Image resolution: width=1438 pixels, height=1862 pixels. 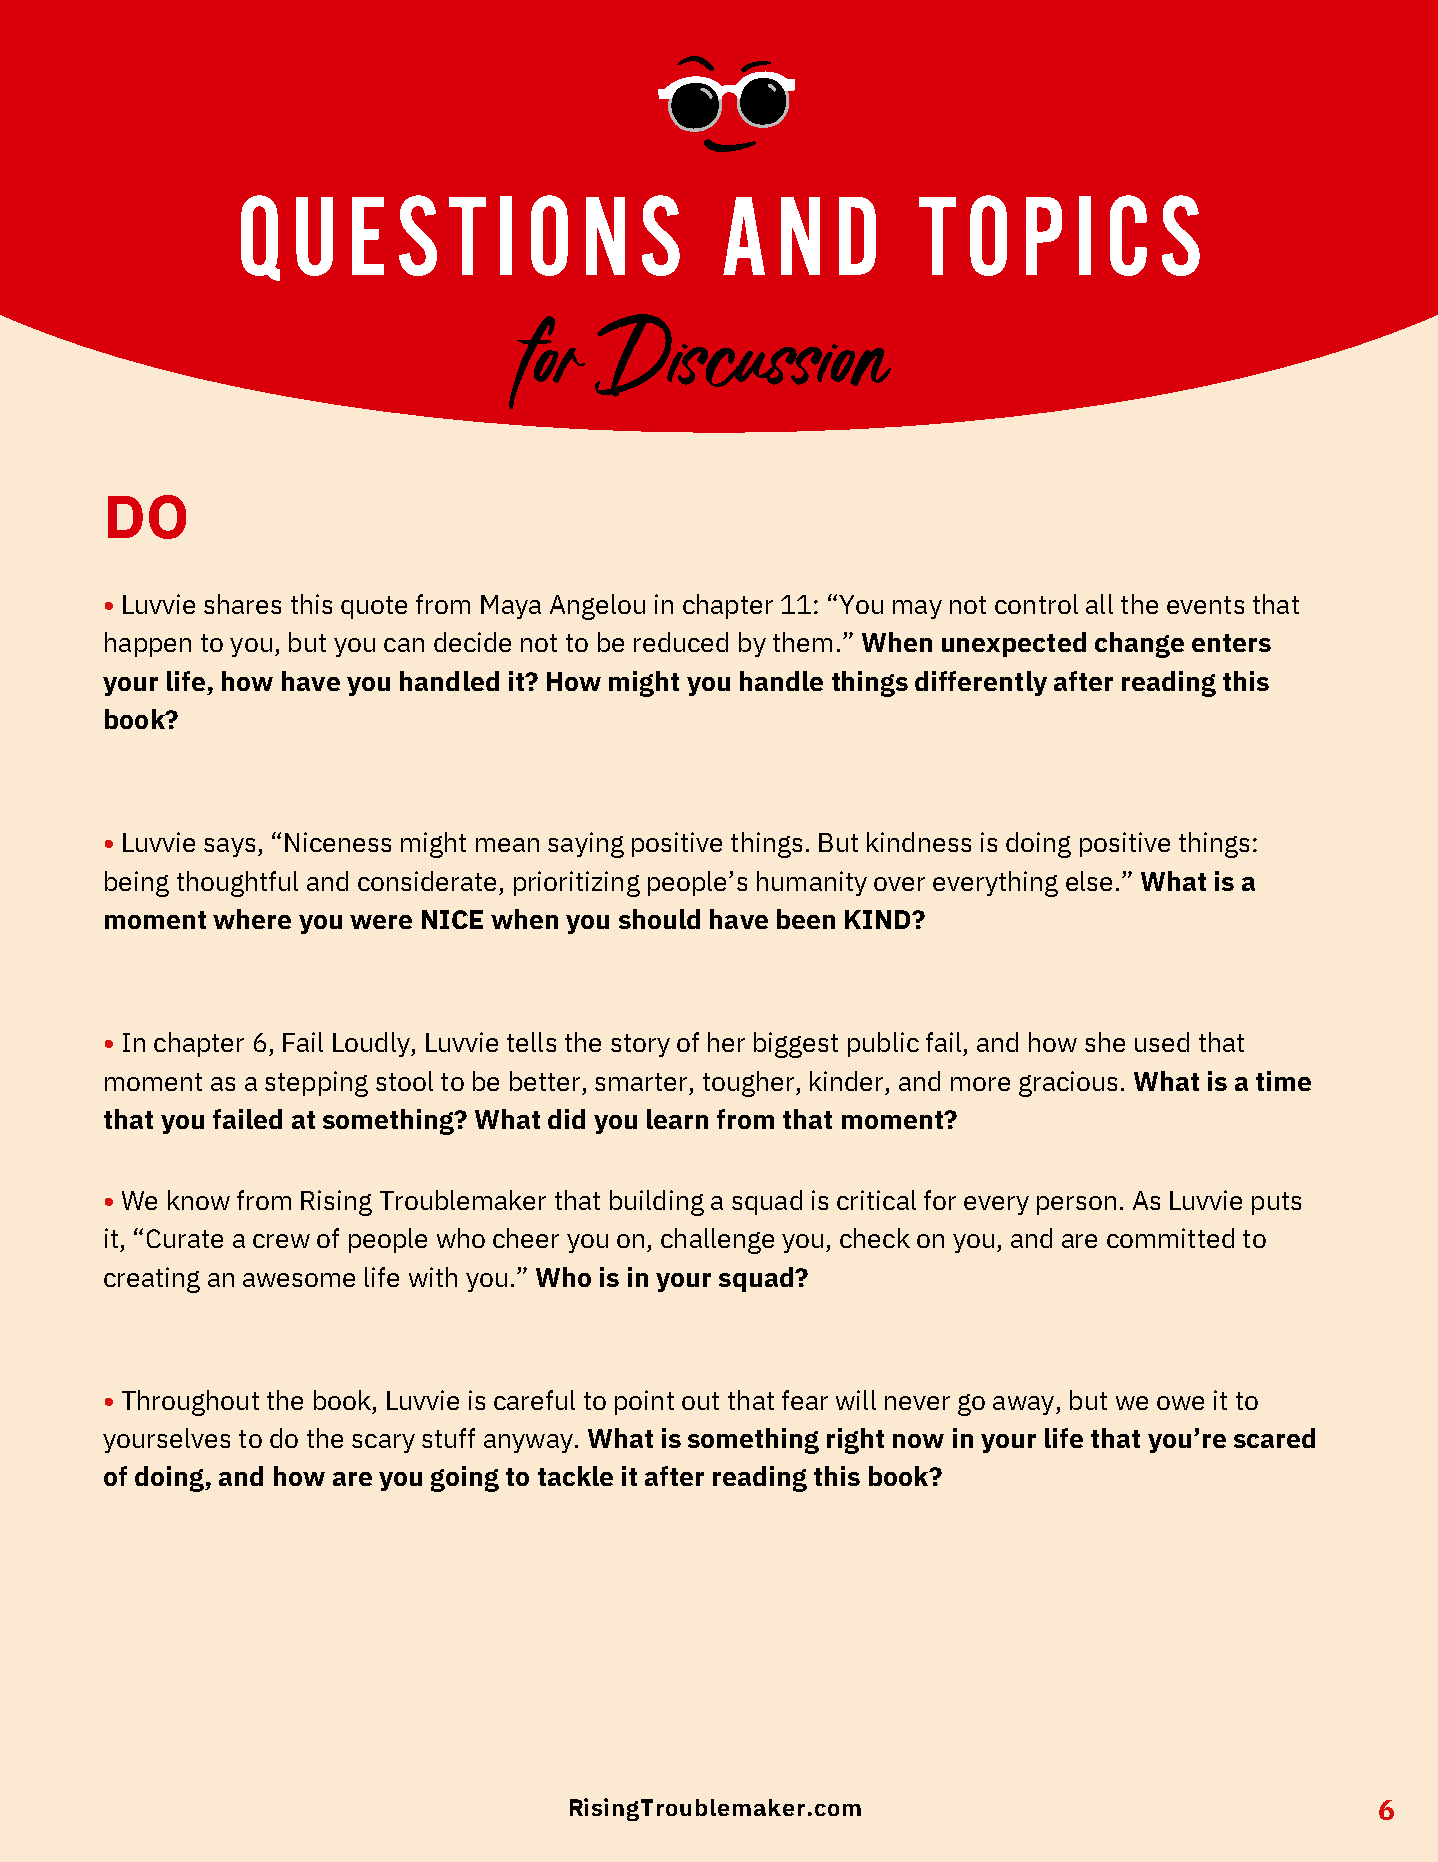 What do you see at coordinates (383, 1443) in the image?
I see `scary` at bounding box center [383, 1443].
